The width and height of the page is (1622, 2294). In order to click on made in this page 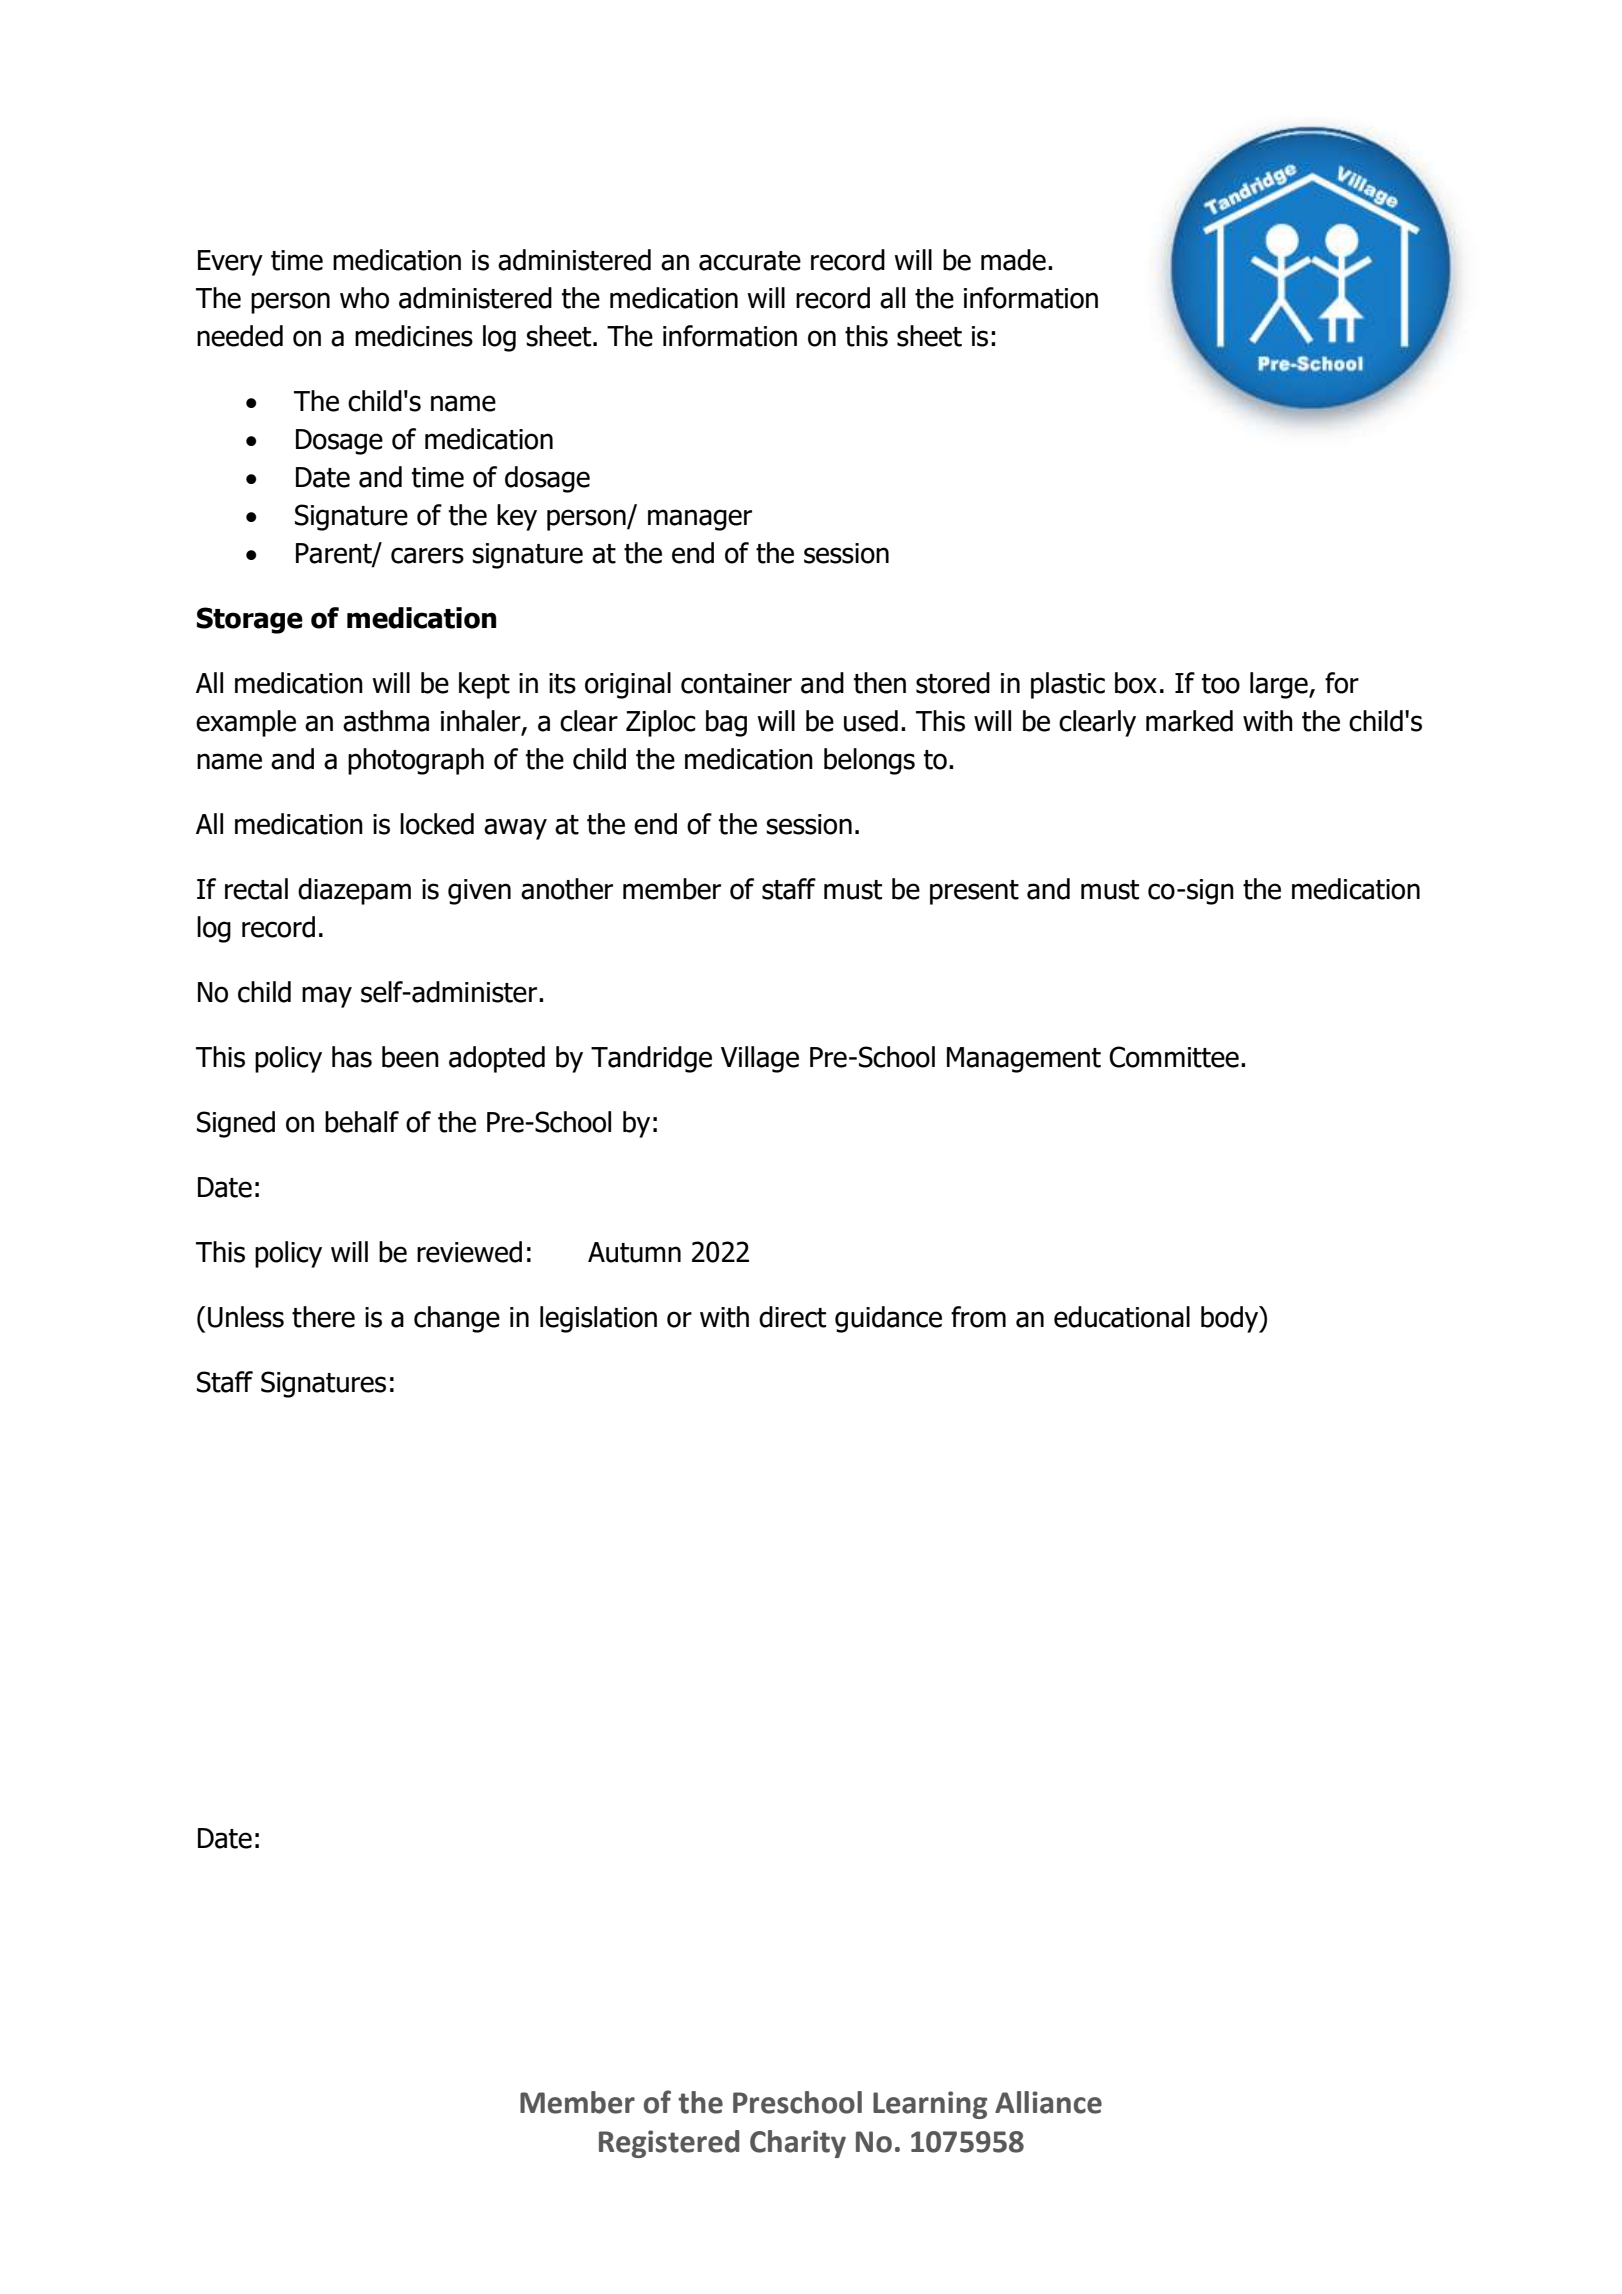, I will do `click(1013, 260)`.
